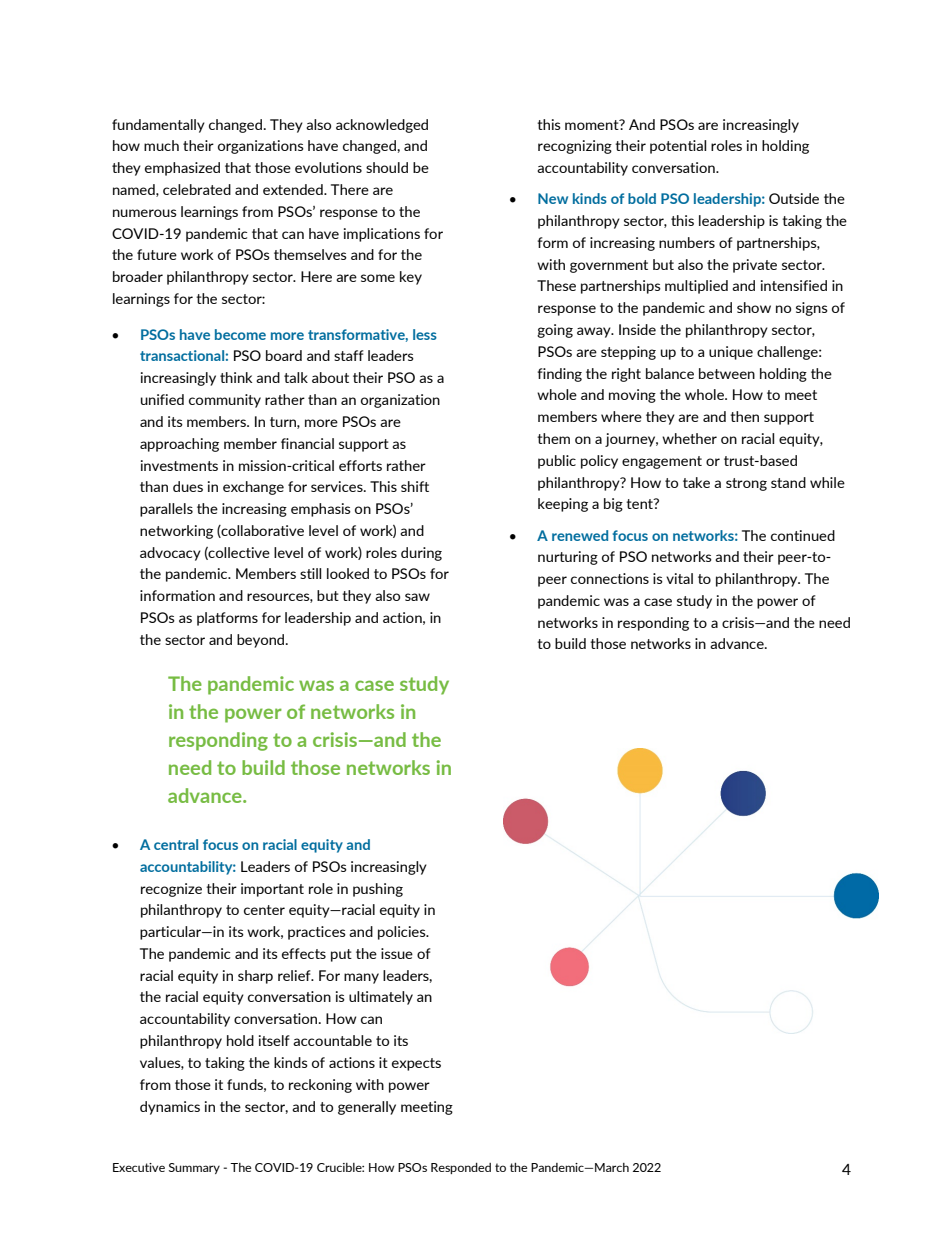 The height and width of the screenshot is (1233, 952). Describe the element at coordinates (421, 554) in the screenshot. I see `during` at that location.
